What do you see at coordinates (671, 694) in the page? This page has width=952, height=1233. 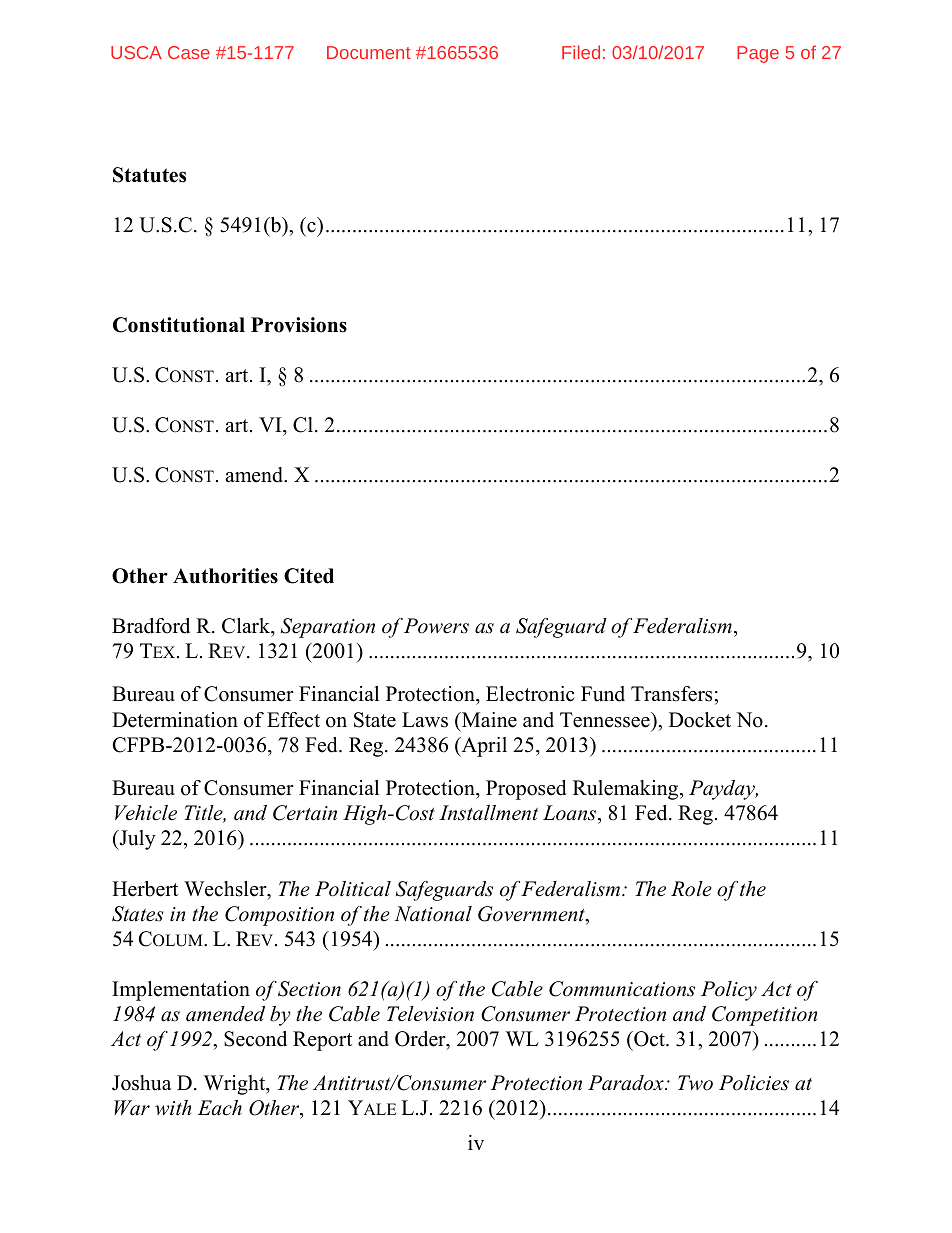 I see `Transfers` at bounding box center [671, 694].
